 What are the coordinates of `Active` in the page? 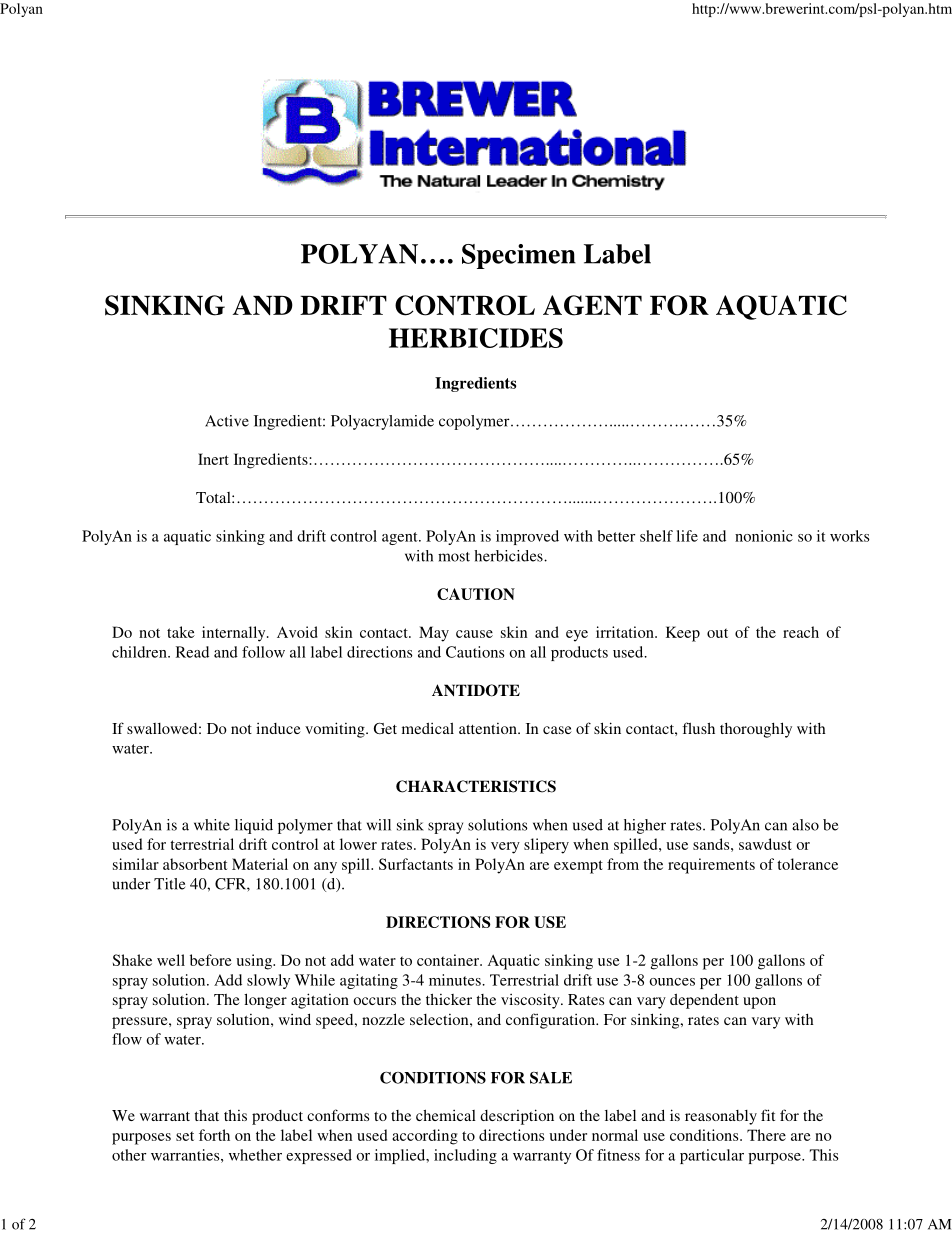 It's located at (227, 421).
